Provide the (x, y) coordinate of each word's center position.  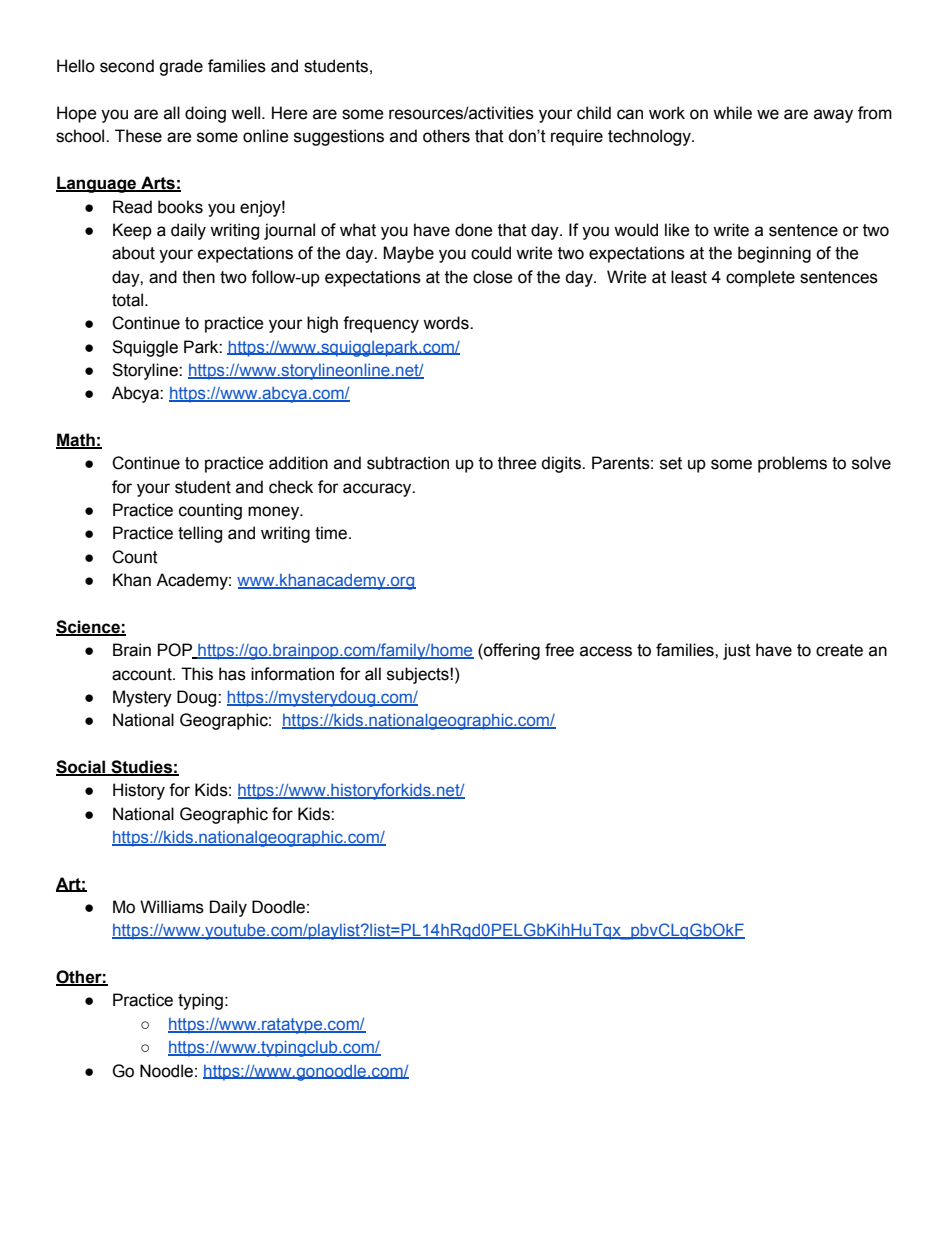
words (447, 323)
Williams (172, 907)
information (292, 674)
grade (181, 67)
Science (89, 628)
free (559, 650)
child (594, 113)
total (129, 300)
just (737, 651)
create (839, 650)
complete (760, 278)
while (732, 113)
